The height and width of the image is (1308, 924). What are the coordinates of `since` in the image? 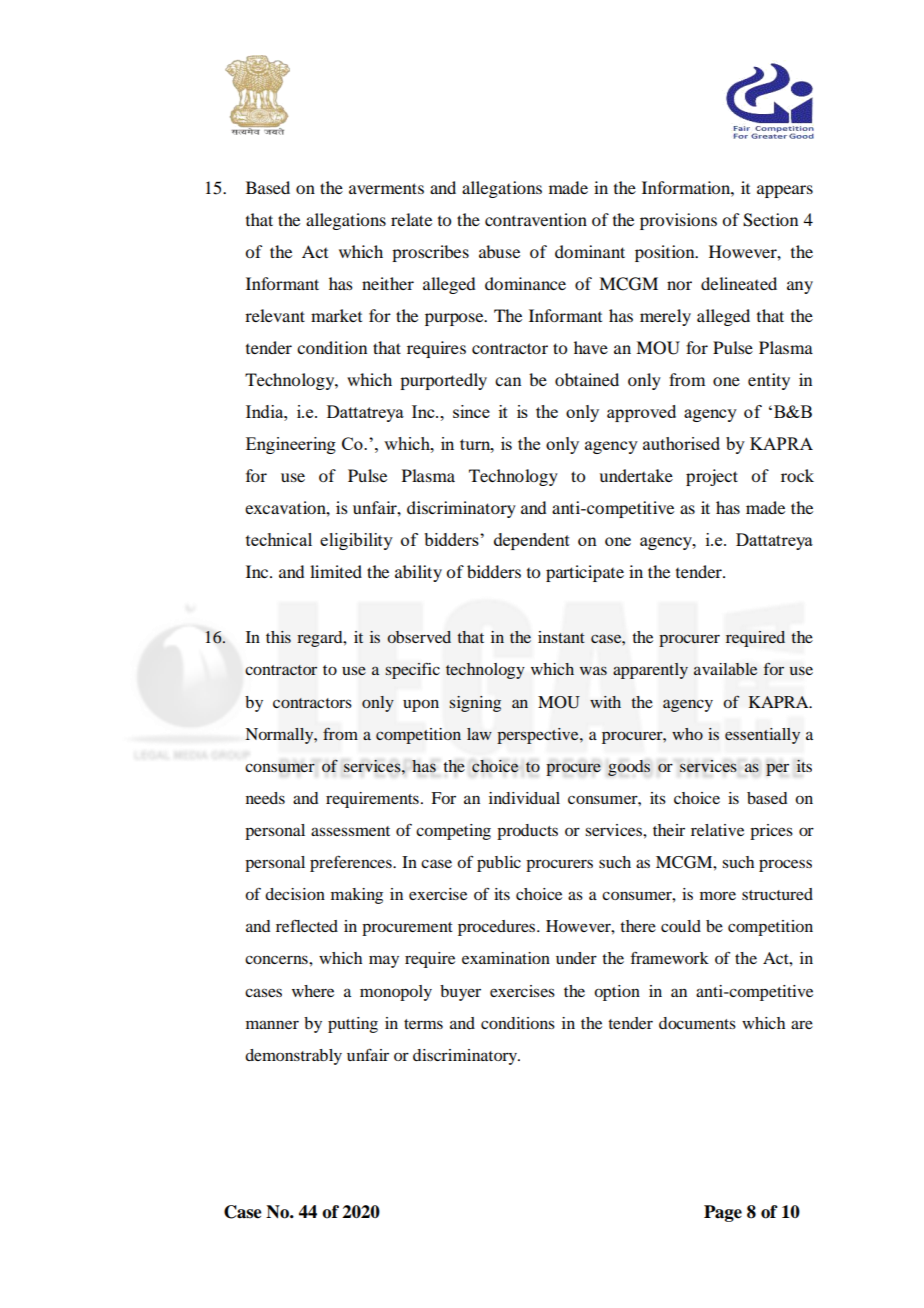 It's located at (471, 411).
